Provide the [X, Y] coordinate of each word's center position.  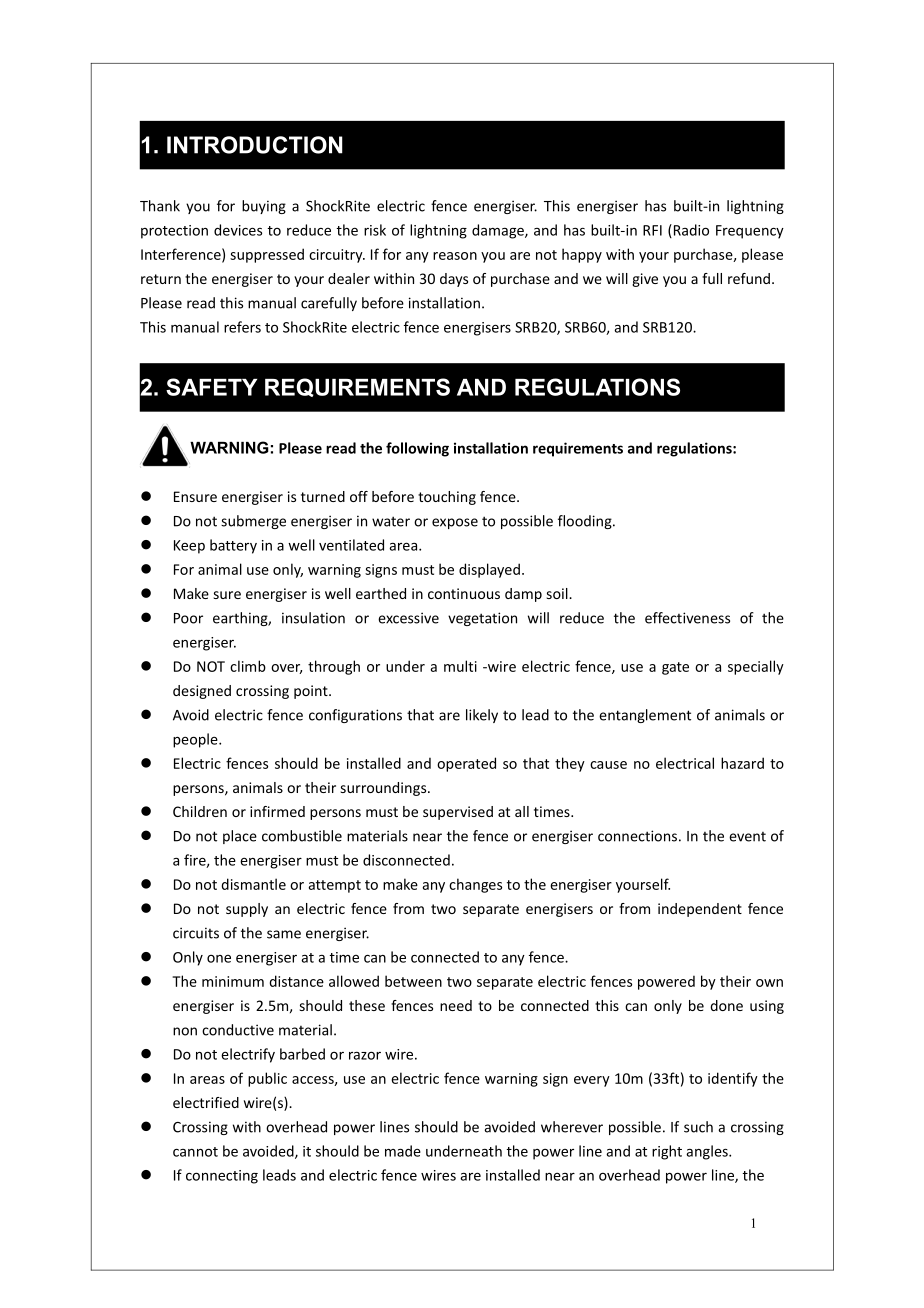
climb [248, 666]
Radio [690, 231]
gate [675, 668]
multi [460, 666]
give [645, 280]
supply [247, 910]
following [417, 449]
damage [499, 231]
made [403, 1151]
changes [475, 885]
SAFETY [211, 387]
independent [700, 910]
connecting [222, 1177]
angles [708, 1152]
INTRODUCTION [255, 145]
